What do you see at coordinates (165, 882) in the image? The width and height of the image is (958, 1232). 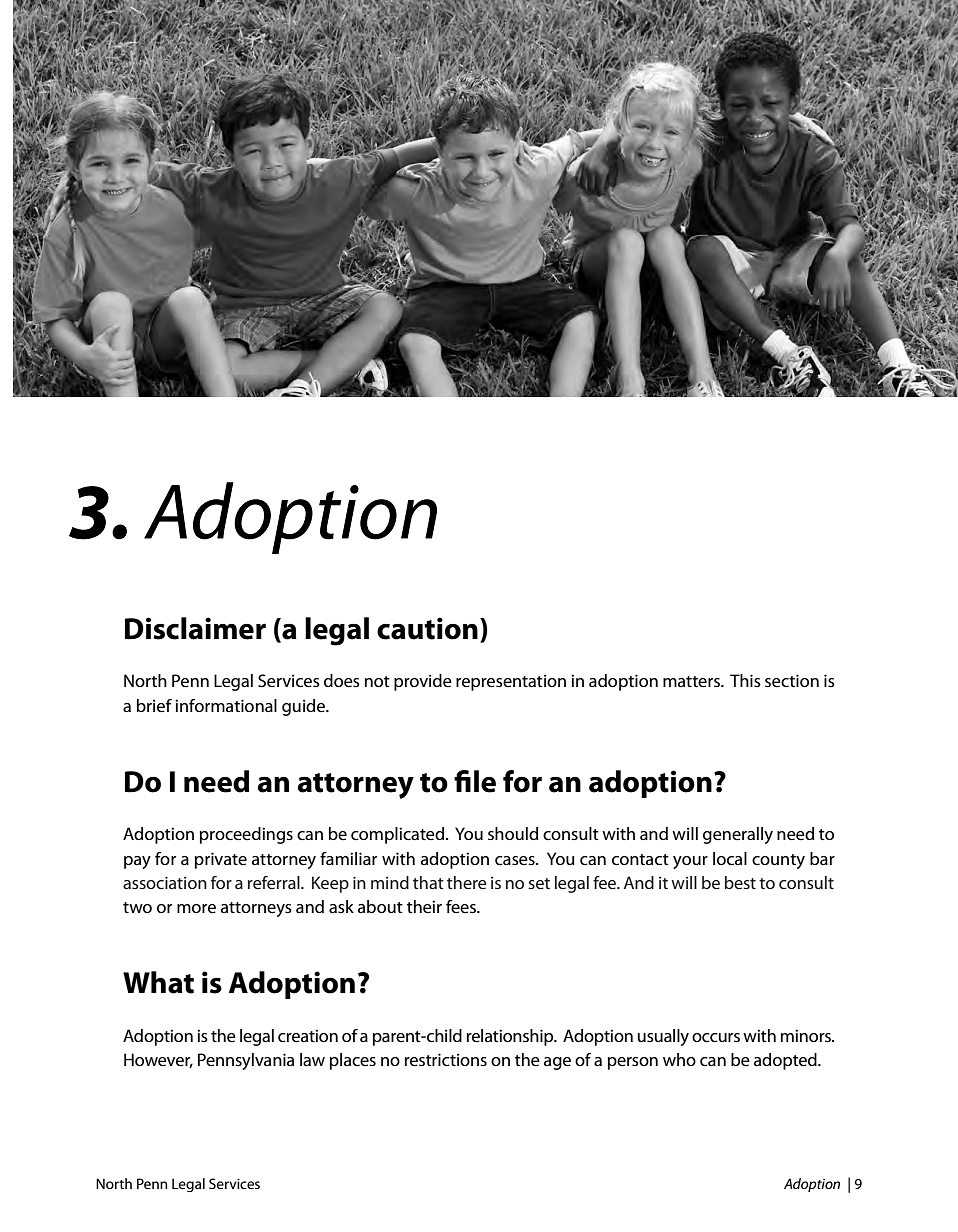 I see `association` at bounding box center [165, 882].
